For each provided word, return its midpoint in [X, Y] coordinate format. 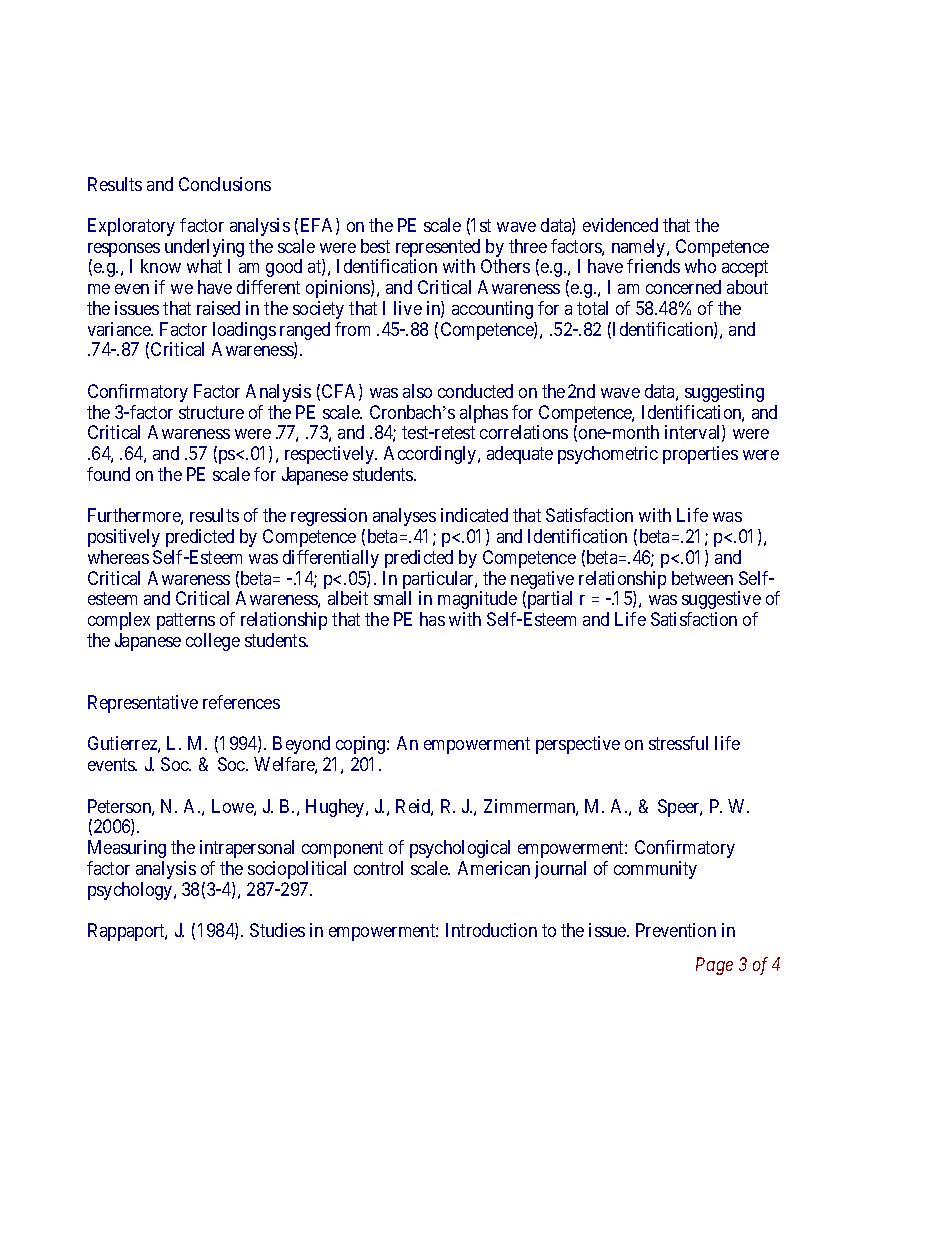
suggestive [721, 600]
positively [124, 538]
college [213, 642]
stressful [678, 743]
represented [438, 249]
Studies [277, 930]
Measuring [127, 849]
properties [700, 455]
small [392, 598]
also [417, 391]
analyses [404, 517]
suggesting [724, 393]
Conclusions [225, 184]
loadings [244, 332]
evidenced [620, 225]
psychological [460, 849]
